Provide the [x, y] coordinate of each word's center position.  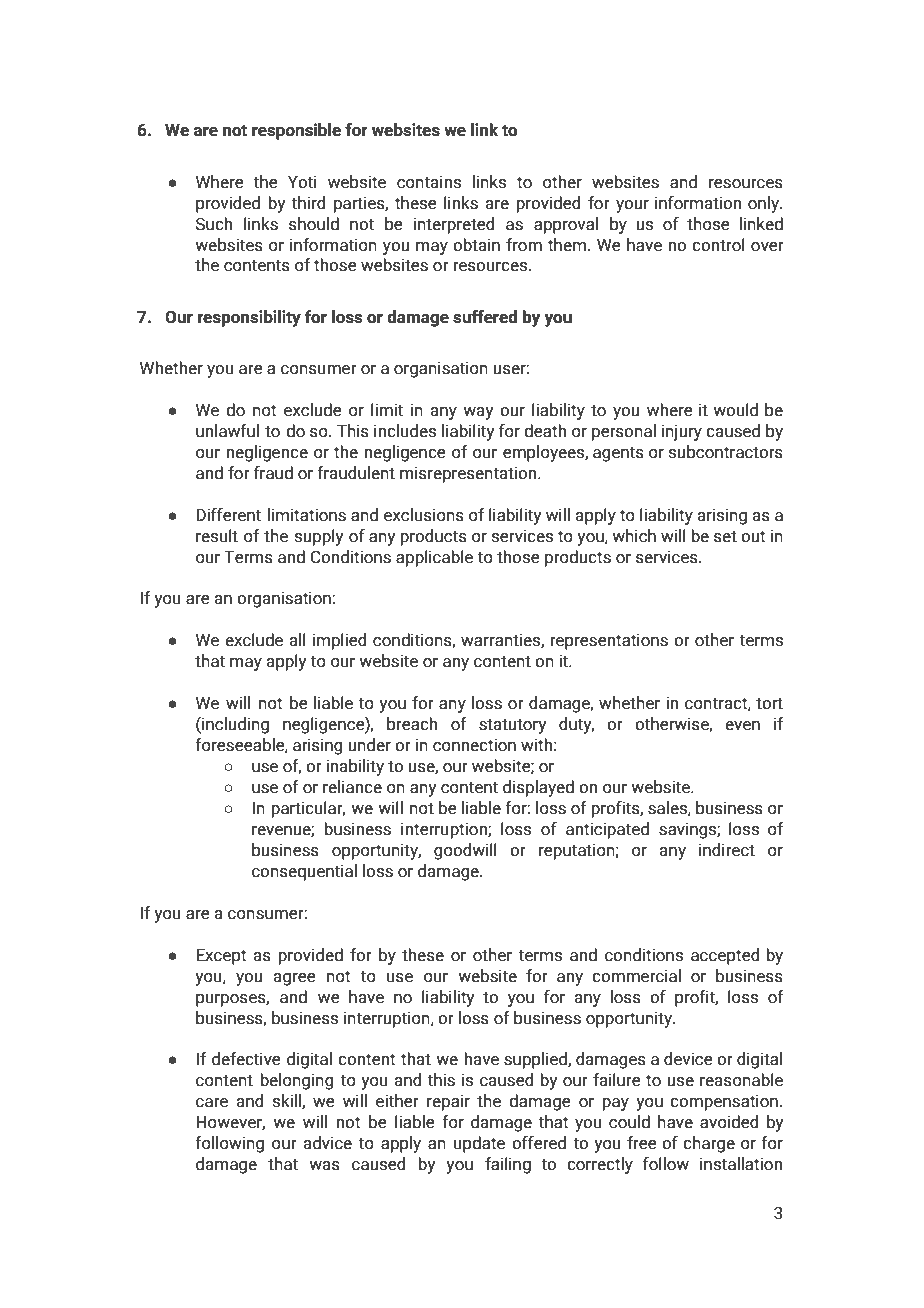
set [725, 536]
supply [319, 537]
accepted [725, 956]
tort [769, 703]
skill [288, 1101]
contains [429, 182]
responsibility [249, 318]
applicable [434, 558]
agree [294, 979]
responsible [296, 131]
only [764, 204]
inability [355, 767]
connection [474, 745]
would [735, 410]
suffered [485, 317]
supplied [536, 1060]
